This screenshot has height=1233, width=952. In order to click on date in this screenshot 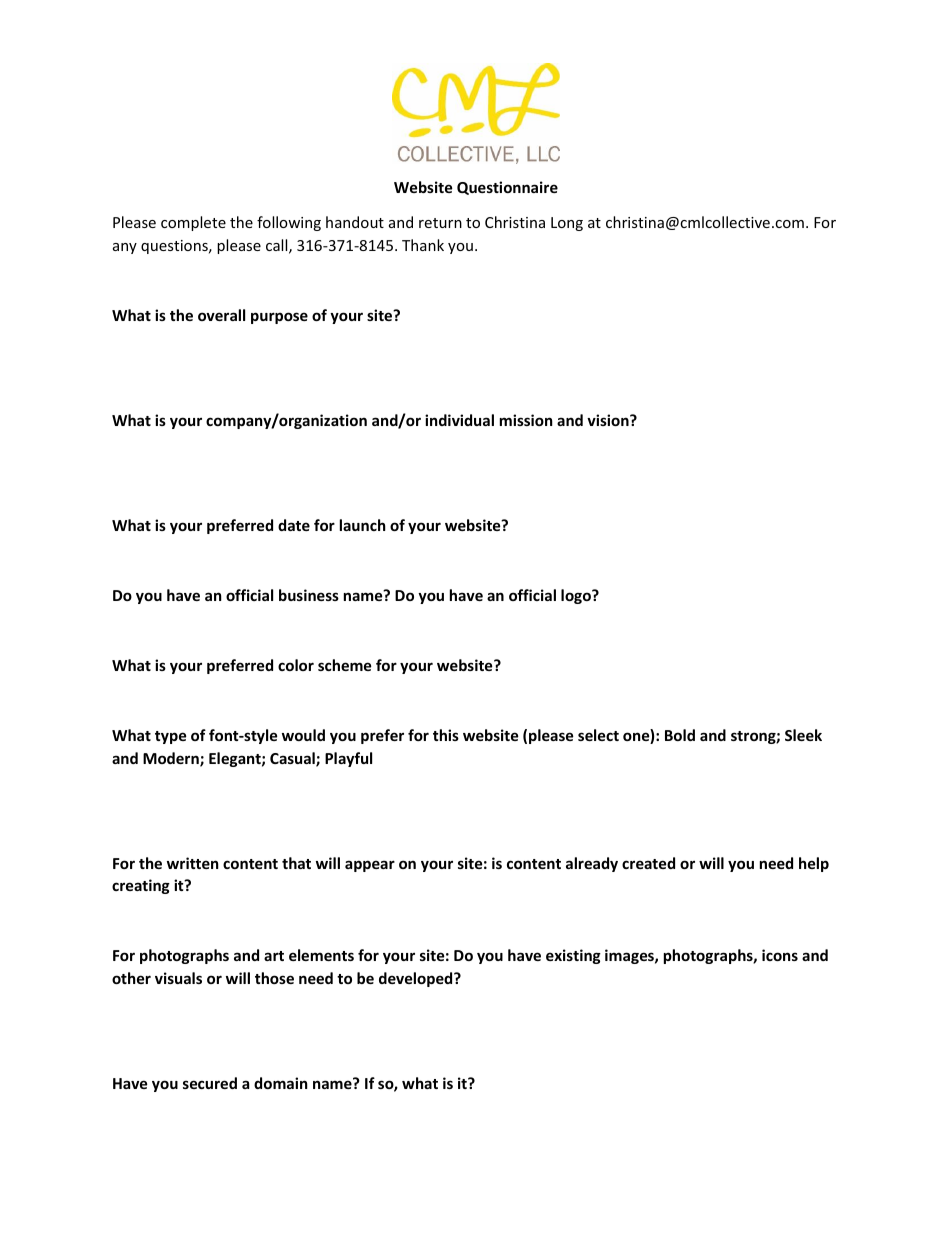, I will do `click(294, 525)`.
